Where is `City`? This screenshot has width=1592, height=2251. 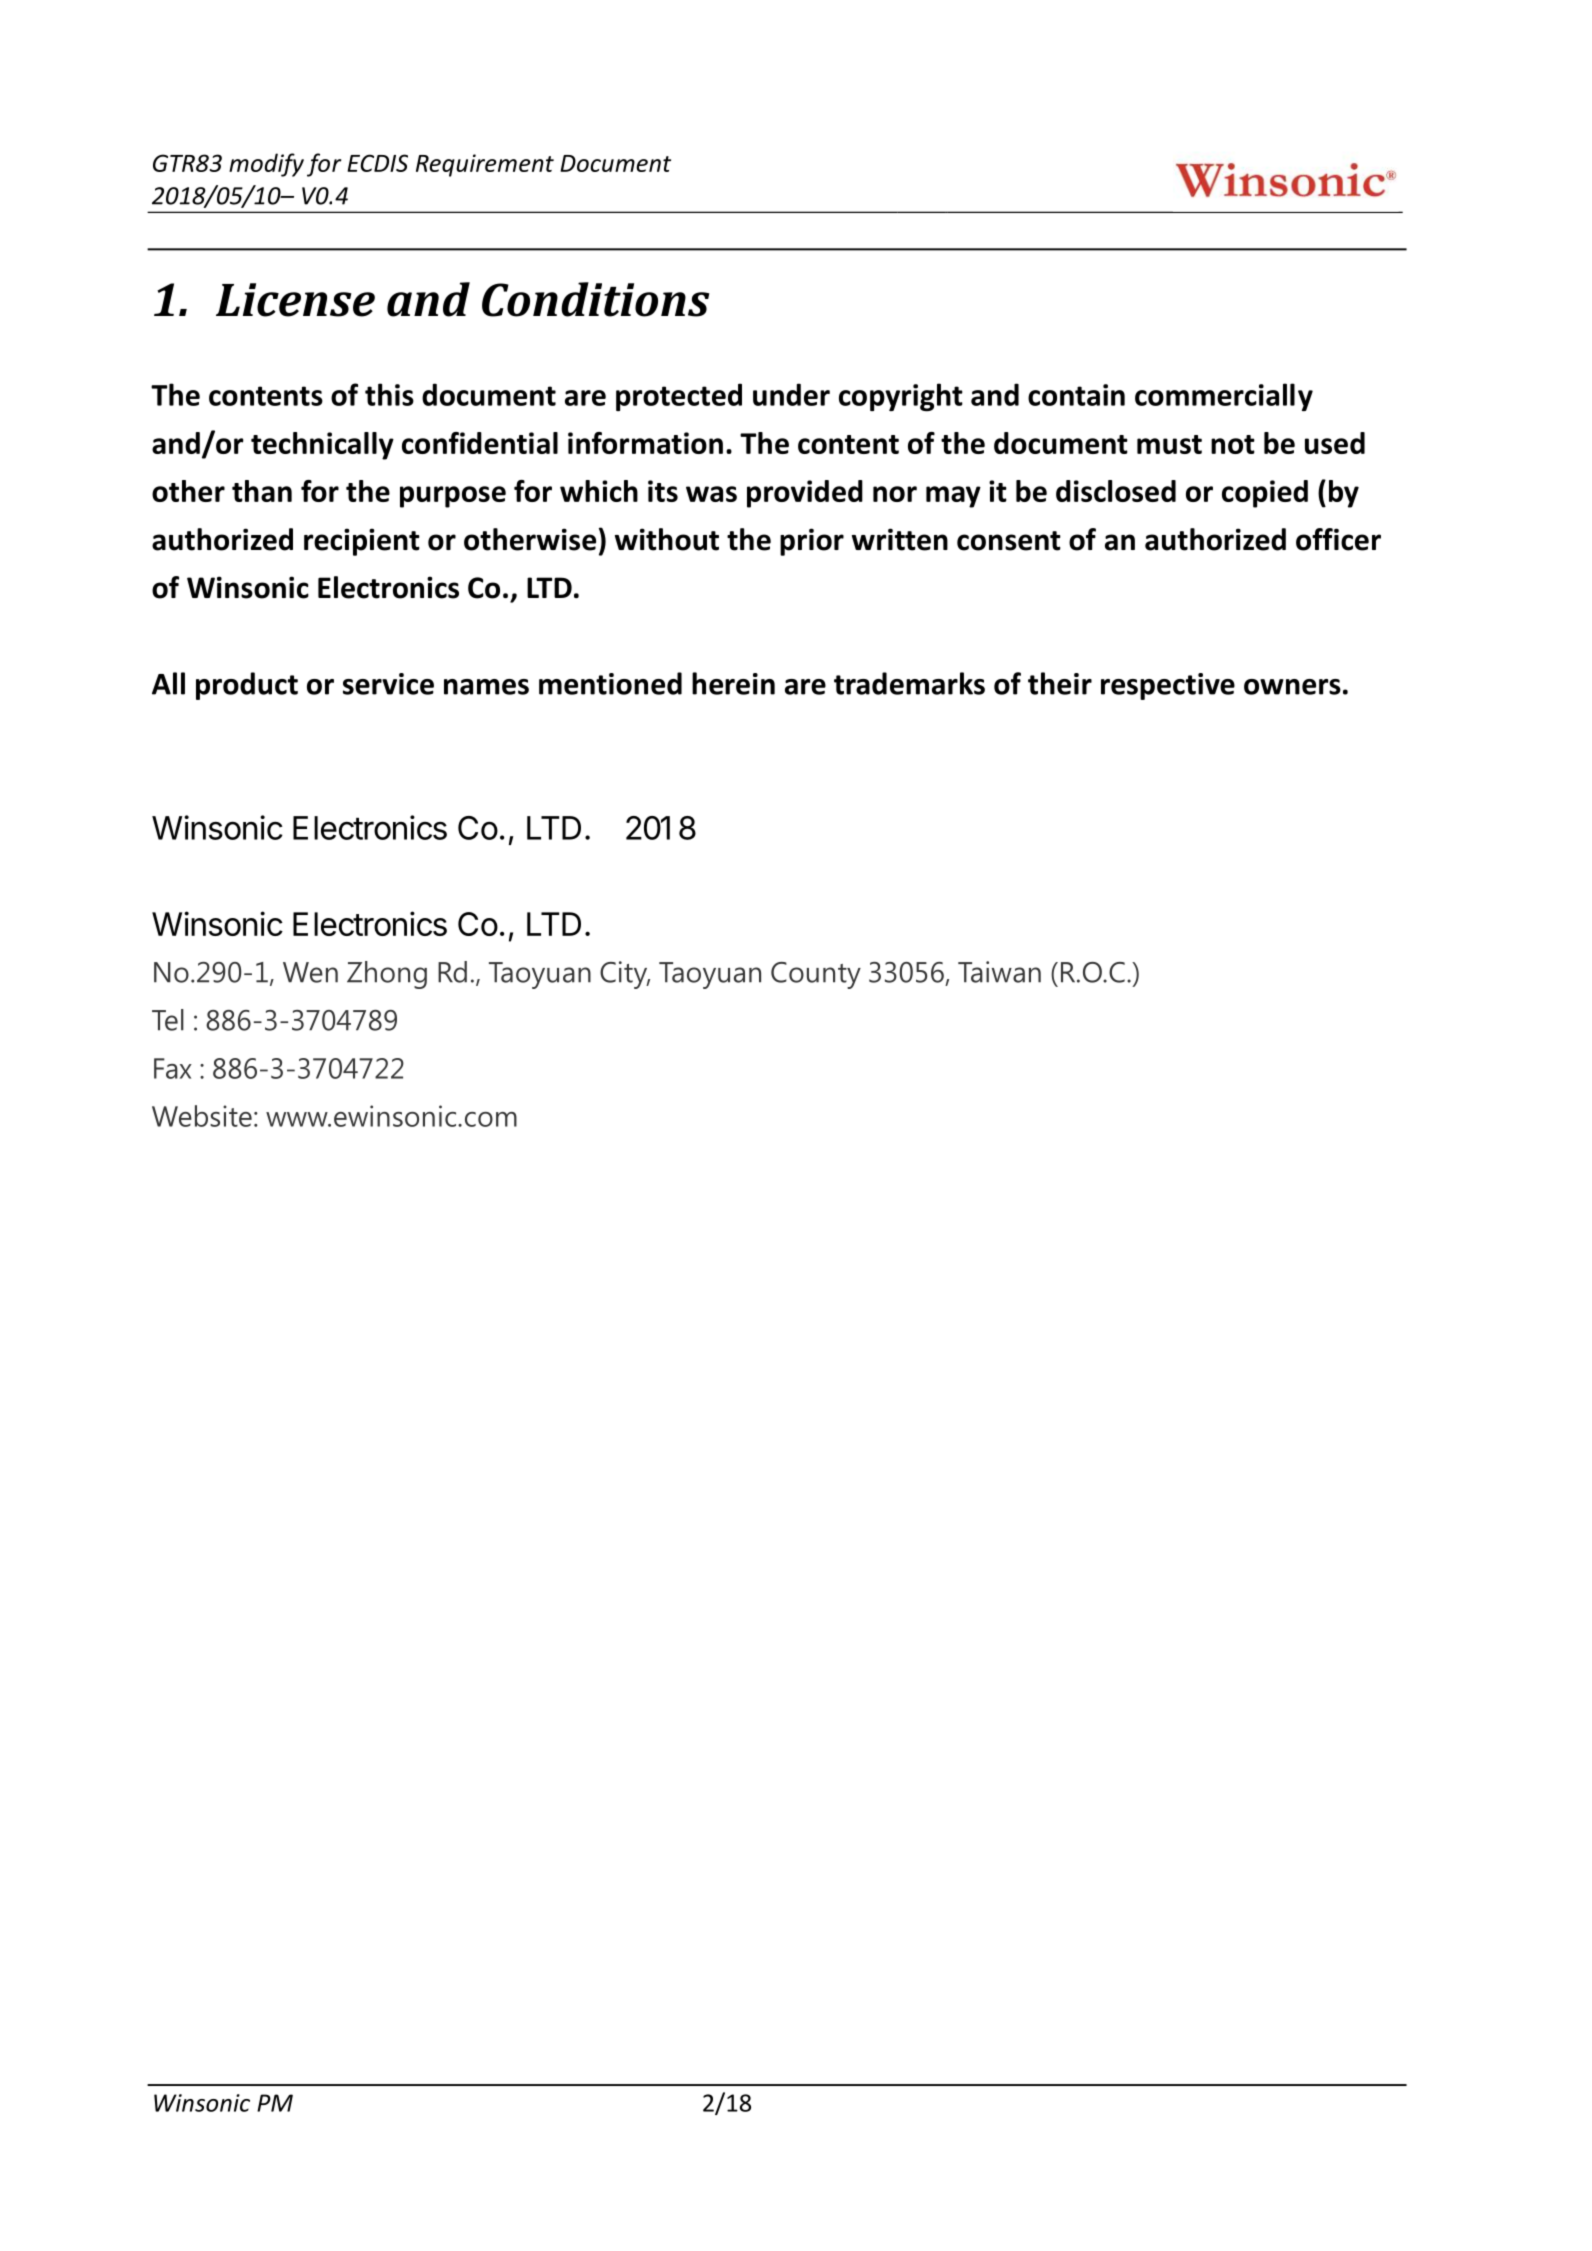
City is located at coordinates (625, 975).
